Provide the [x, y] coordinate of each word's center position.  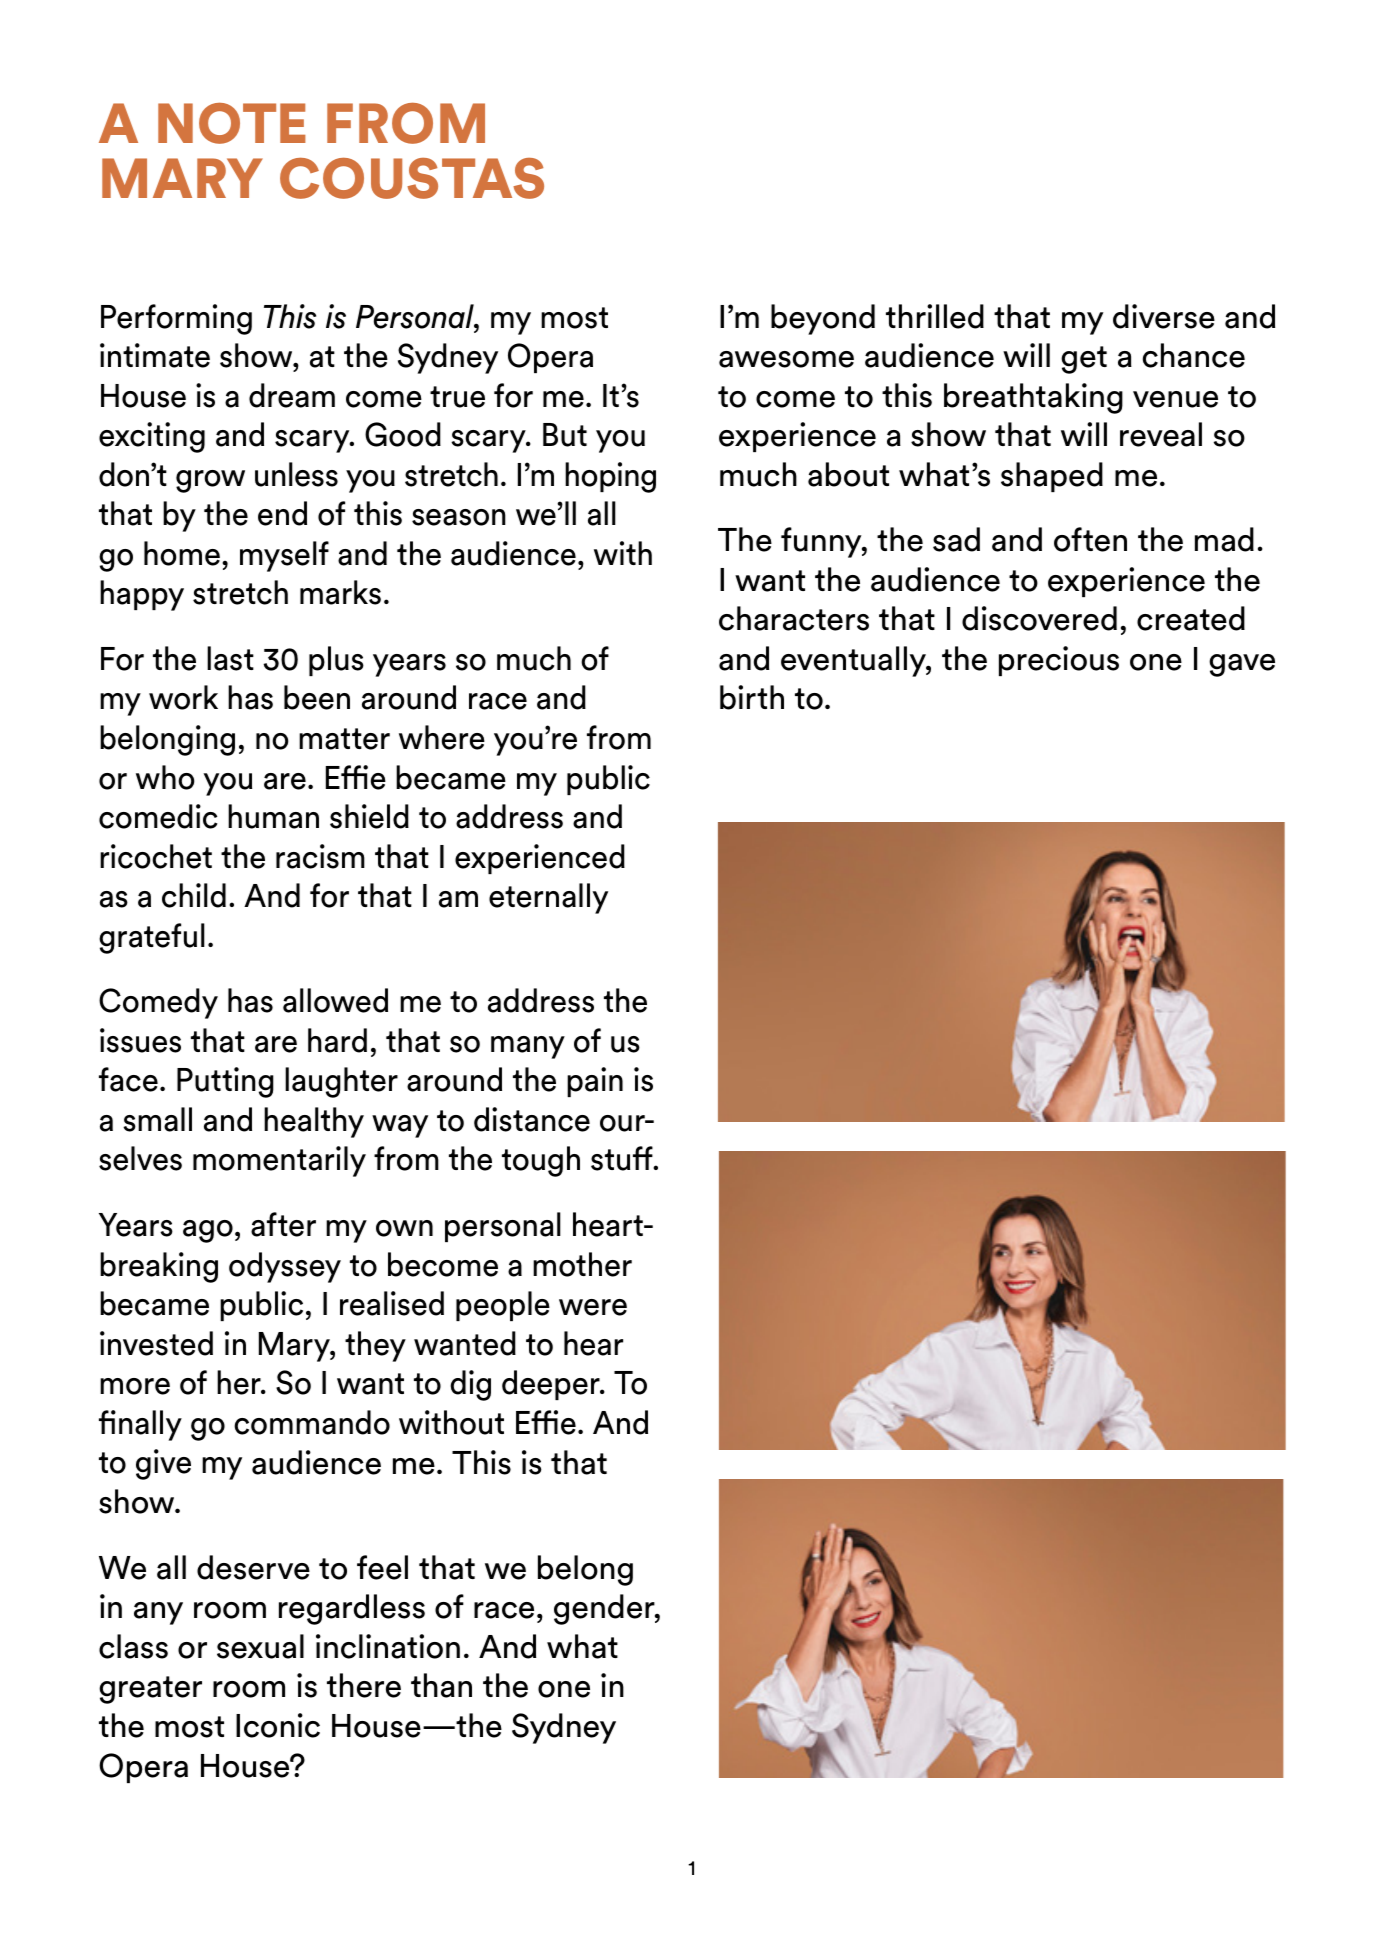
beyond [823, 319]
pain [595, 1082]
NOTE [232, 123]
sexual [260, 1646]
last [230, 658]
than [441, 1685]
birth [752, 697]
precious [1059, 661]
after [283, 1224]
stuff [623, 1158]
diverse [1164, 316]
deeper [552, 1385]
